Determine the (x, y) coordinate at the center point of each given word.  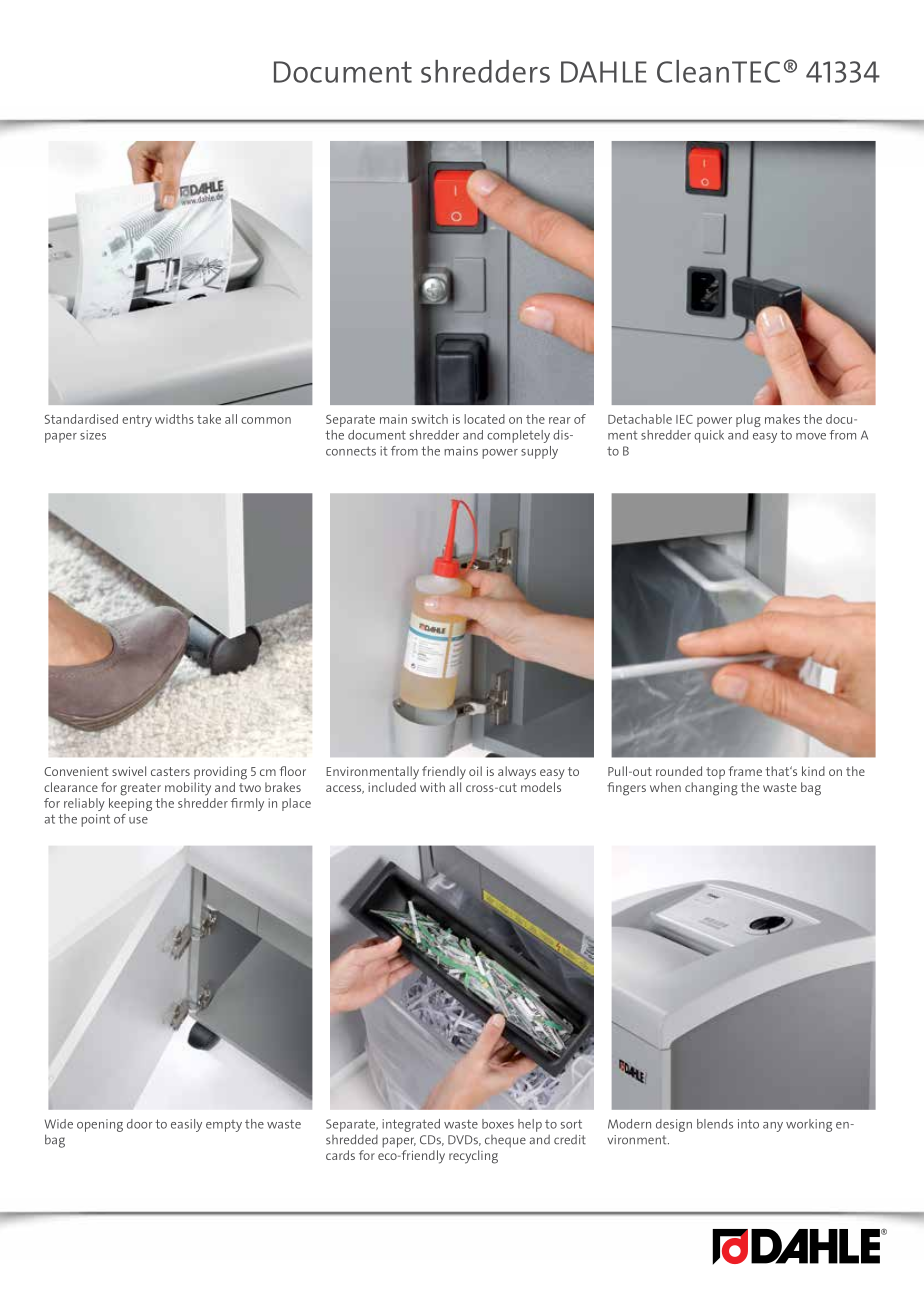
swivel (129, 771)
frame (745, 771)
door (140, 1124)
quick (709, 436)
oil (475, 771)
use (138, 820)
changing (711, 789)
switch (430, 419)
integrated (411, 1125)
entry (137, 421)
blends (715, 1124)
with (432, 787)
